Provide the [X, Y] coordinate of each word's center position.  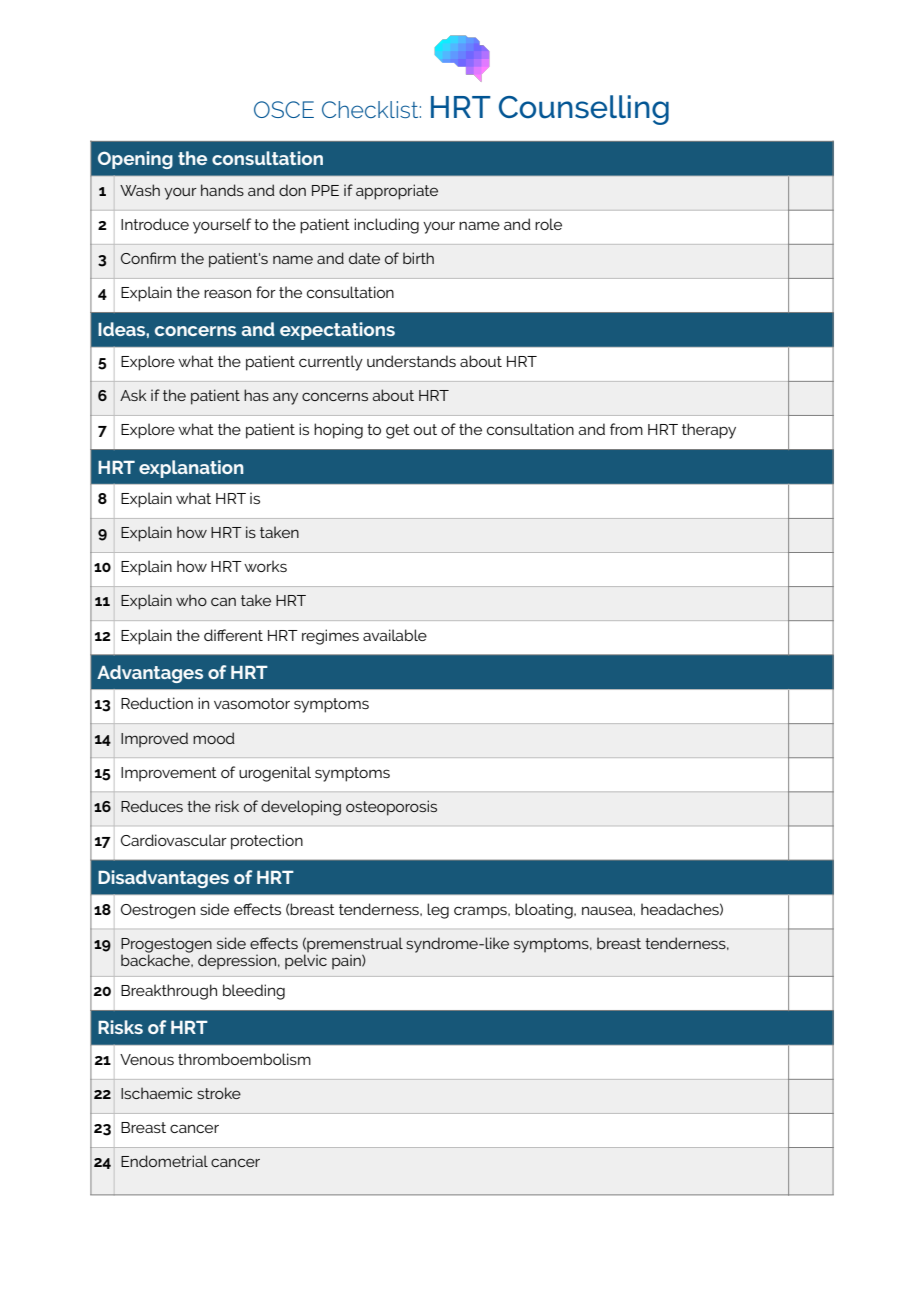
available [395, 635]
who [191, 600]
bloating [545, 911]
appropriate [397, 192]
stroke [219, 1093]
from [626, 429]
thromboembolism [244, 1059]
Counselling [584, 110]
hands [222, 190]
